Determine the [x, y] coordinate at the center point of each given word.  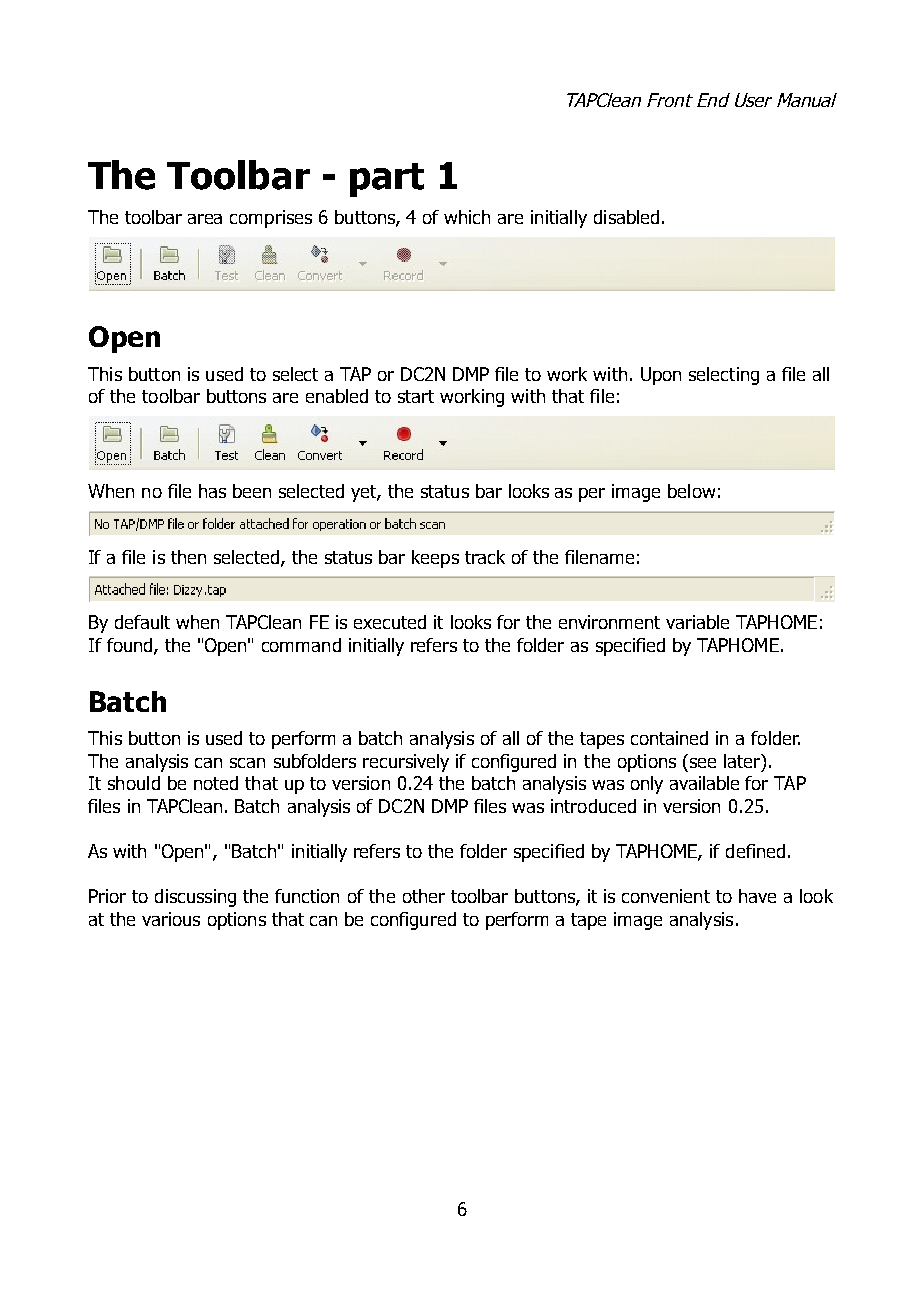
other [424, 896]
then [188, 557]
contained [669, 738]
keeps [435, 559]
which [467, 217]
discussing [195, 898]
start [416, 396]
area [205, 219]
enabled [337, 396]
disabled [626, 217]
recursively [406, 763]
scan [247, 763]
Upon [661, 376]
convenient [666, 896]
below [691, 491]
